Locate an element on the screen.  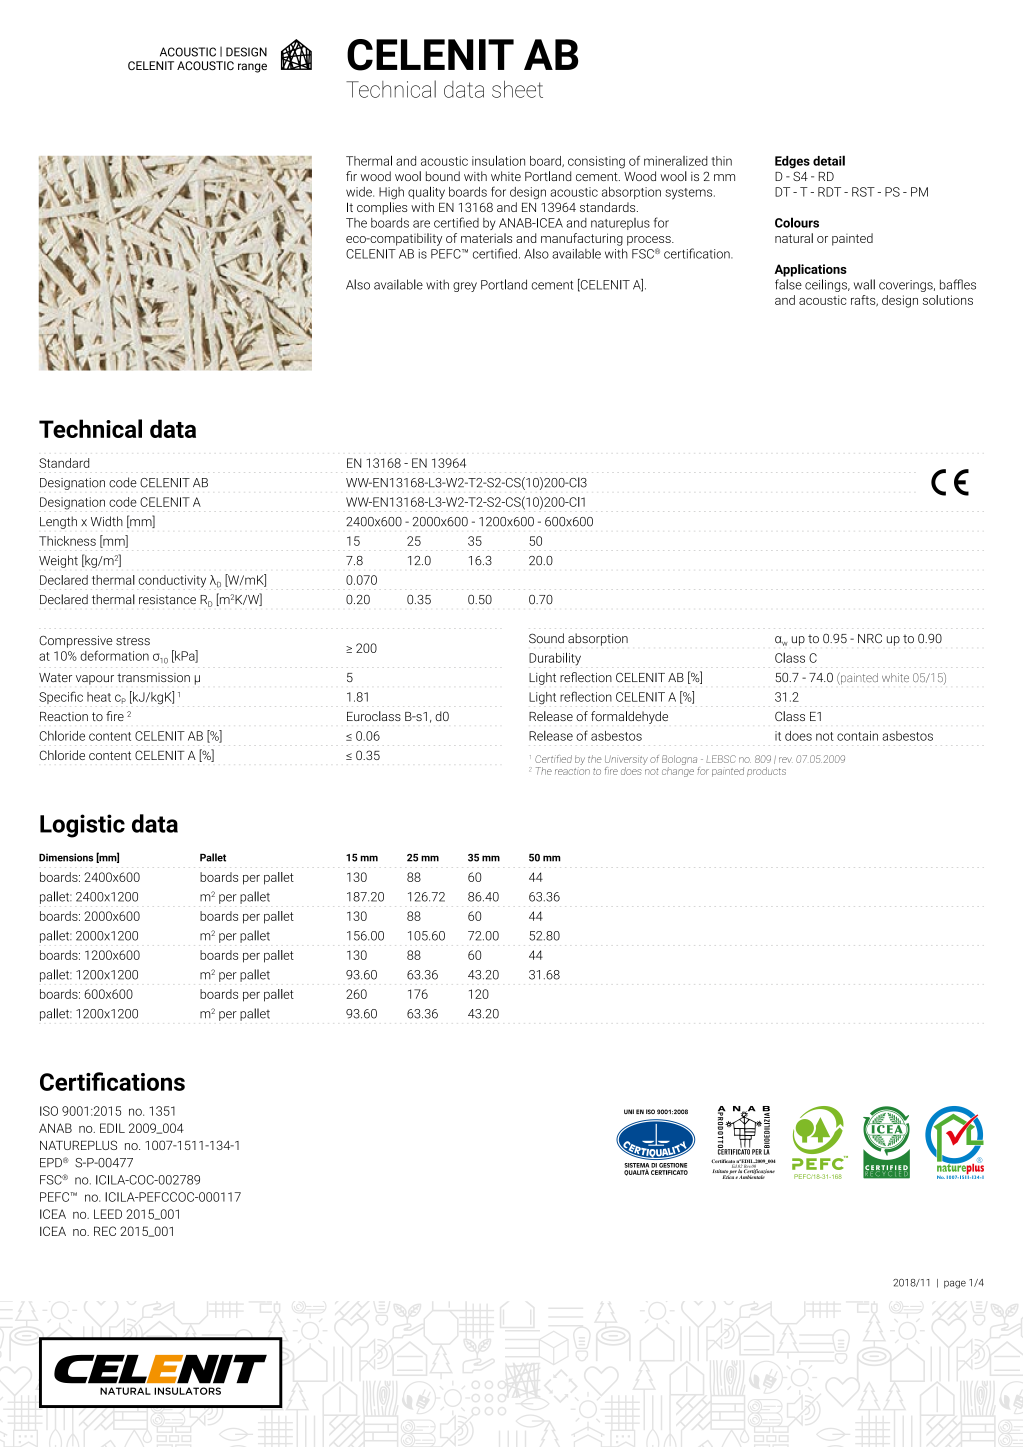
Dimensions is located at coordinates (66, 857).
